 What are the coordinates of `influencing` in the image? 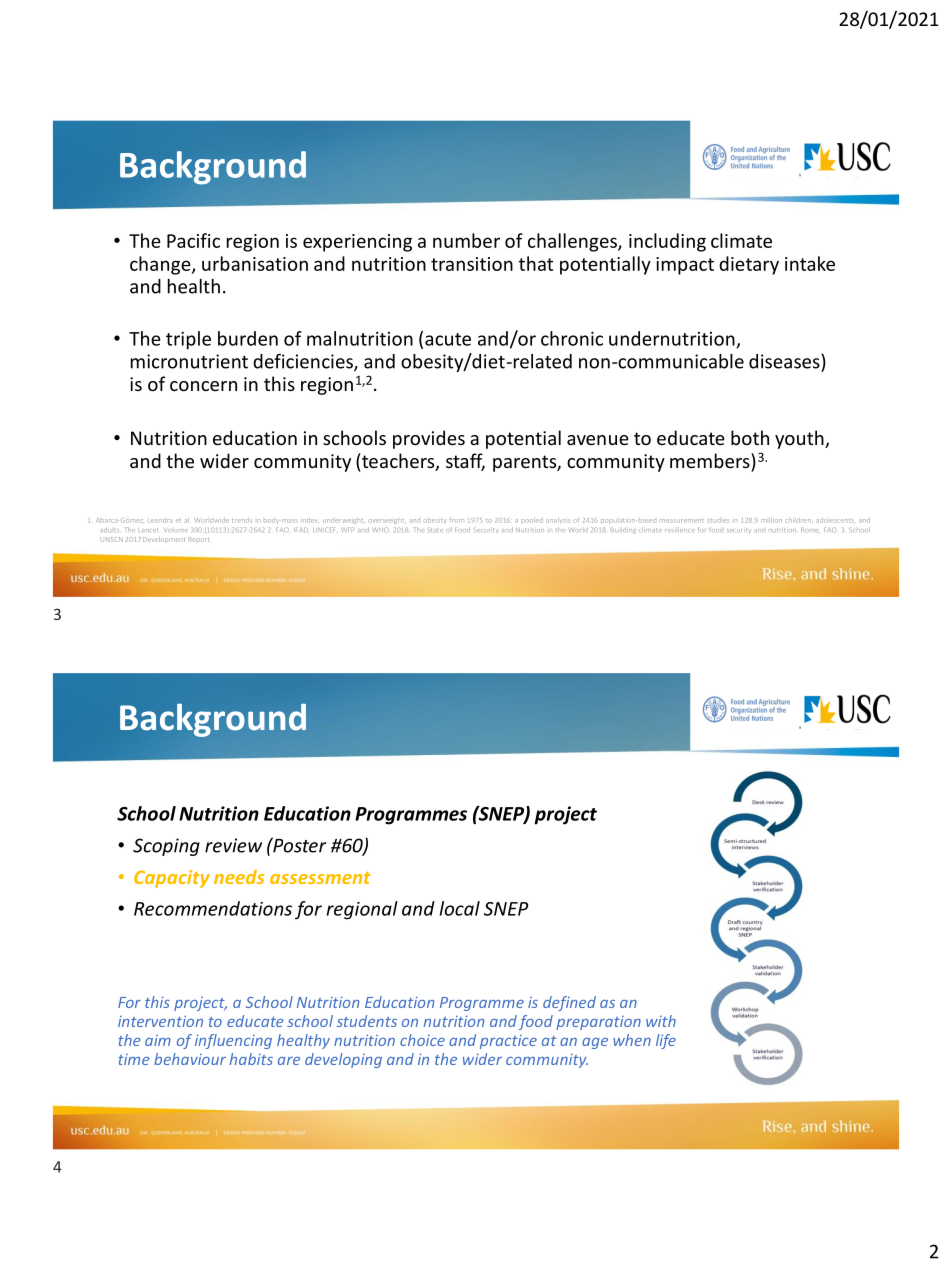 It's located at (233, 1041).
